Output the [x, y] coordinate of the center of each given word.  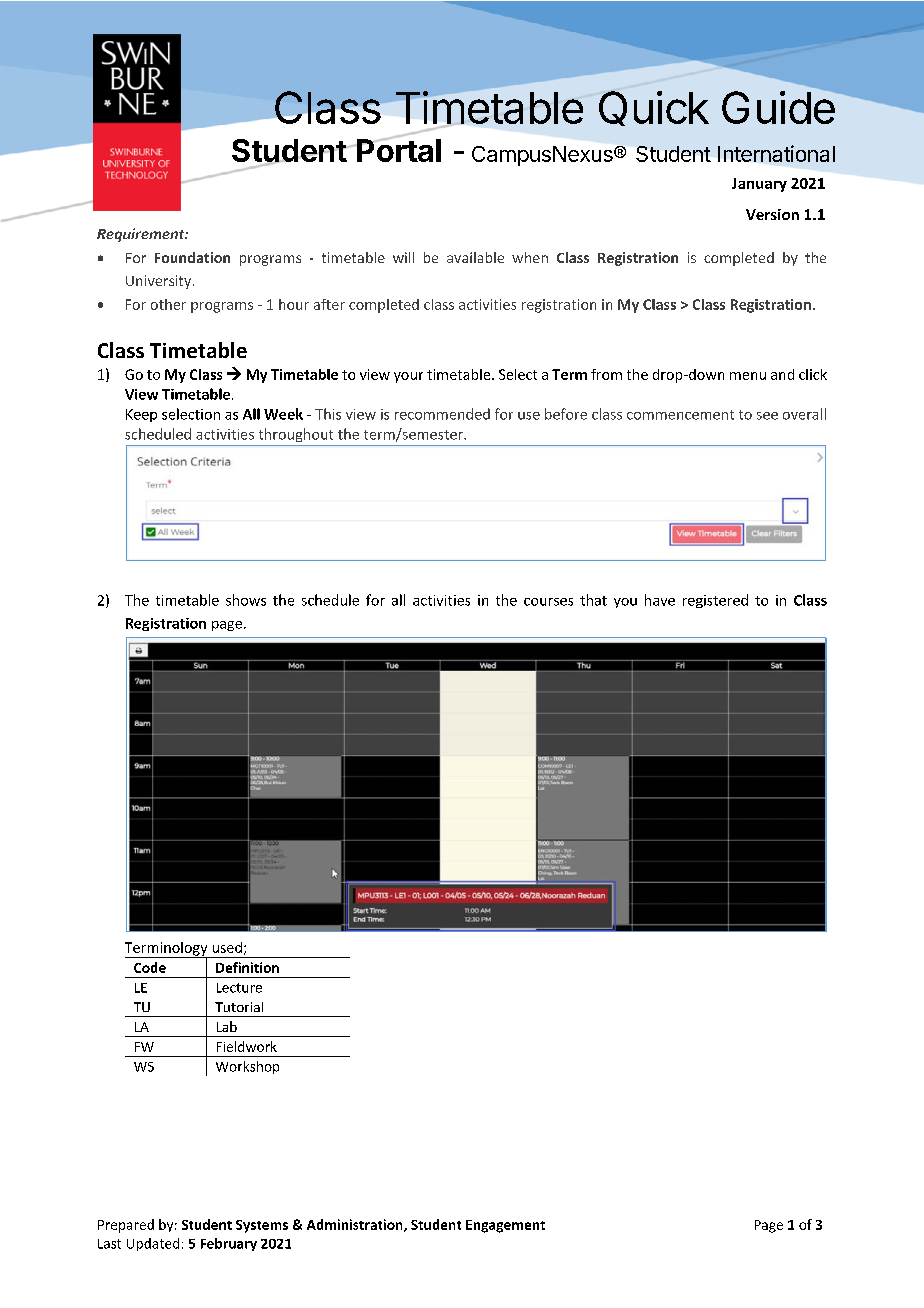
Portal [398, 149]
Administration [356, 1225]
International [776, 153]
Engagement [505, 1226]
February [229, 1244]
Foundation [192, 257]
